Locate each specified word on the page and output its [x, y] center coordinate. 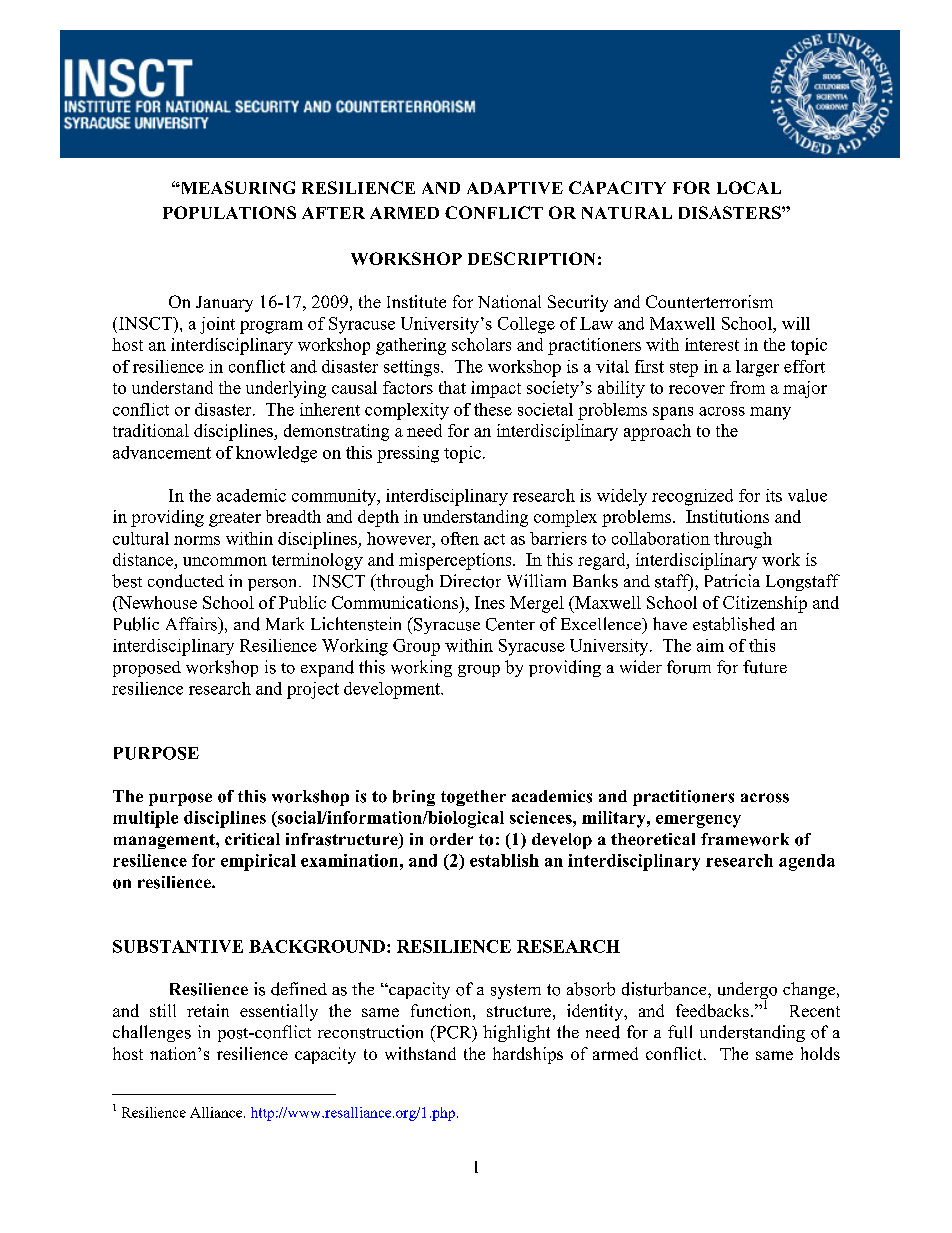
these [493, 409]
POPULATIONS [229, 212]
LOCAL [749, 187]
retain [208, 1010]
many [770, 413]
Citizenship [765, 604]
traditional [151, 430]
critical [252, 839]
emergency [698, 821]
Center [510, 624]
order [451, 839]
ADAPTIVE [515, 188]
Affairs [192, 624]
